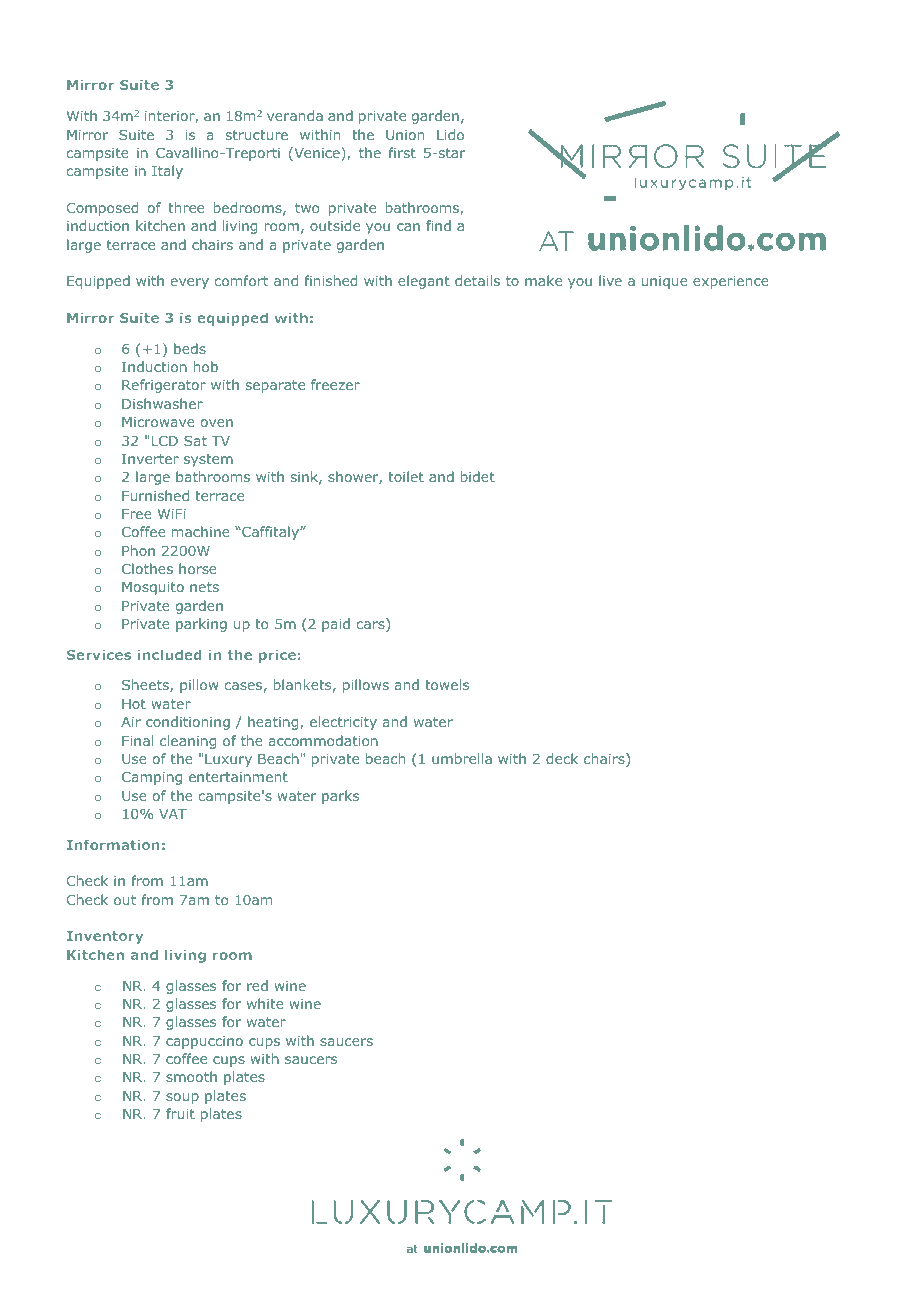 This screenshot has height=1308, width=924. Describe the element at coordinates (406, 476) in the screenshot. I see `toilet` at that location.
